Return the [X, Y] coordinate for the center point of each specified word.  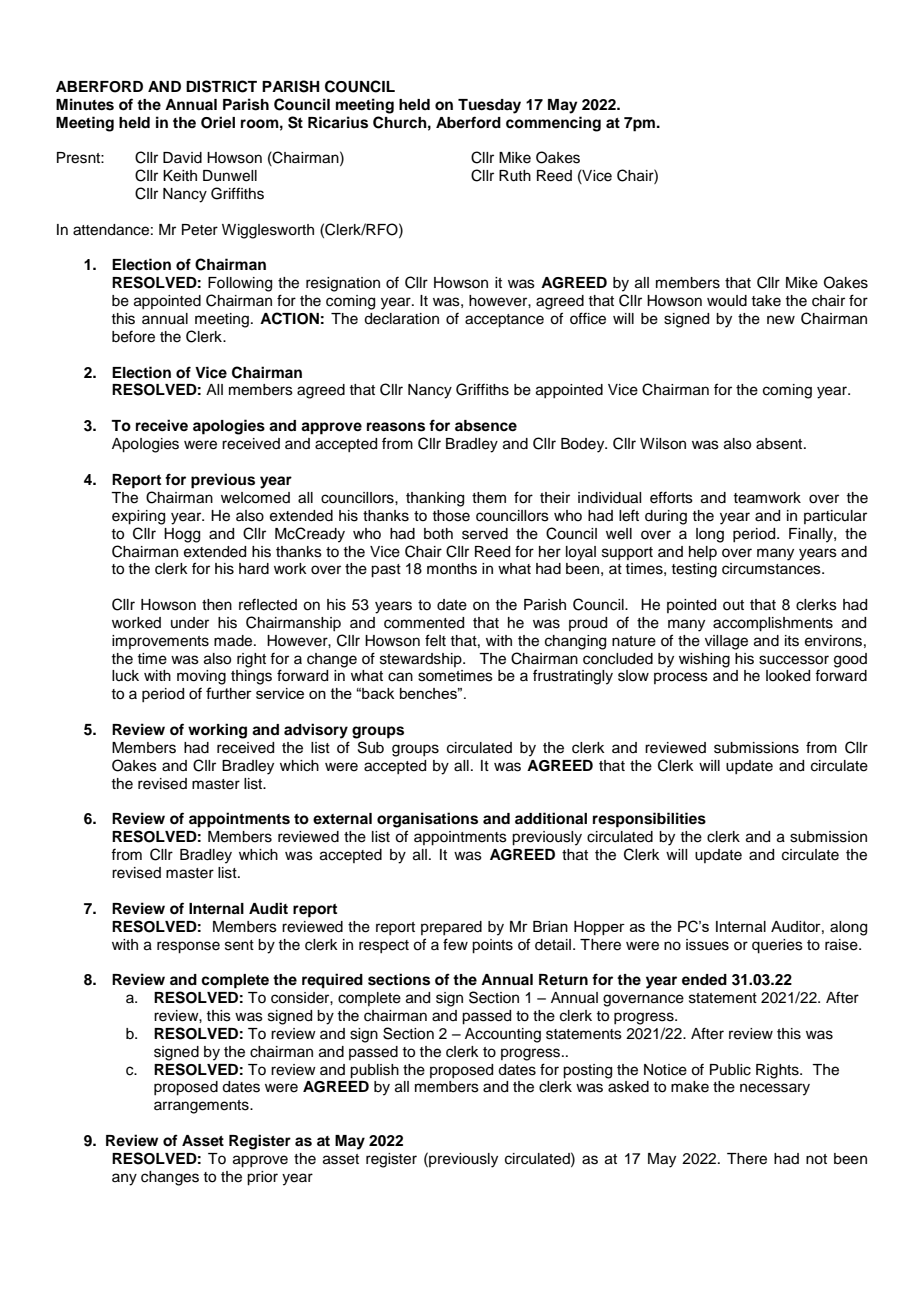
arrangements [202, 1107]
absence [486, 426]
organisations [427, 820]
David [182, 158]
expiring [138, 517]
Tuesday [489, 106]
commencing [553, 124]
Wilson [663, 444]
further [229, 693]
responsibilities [649, 820]
